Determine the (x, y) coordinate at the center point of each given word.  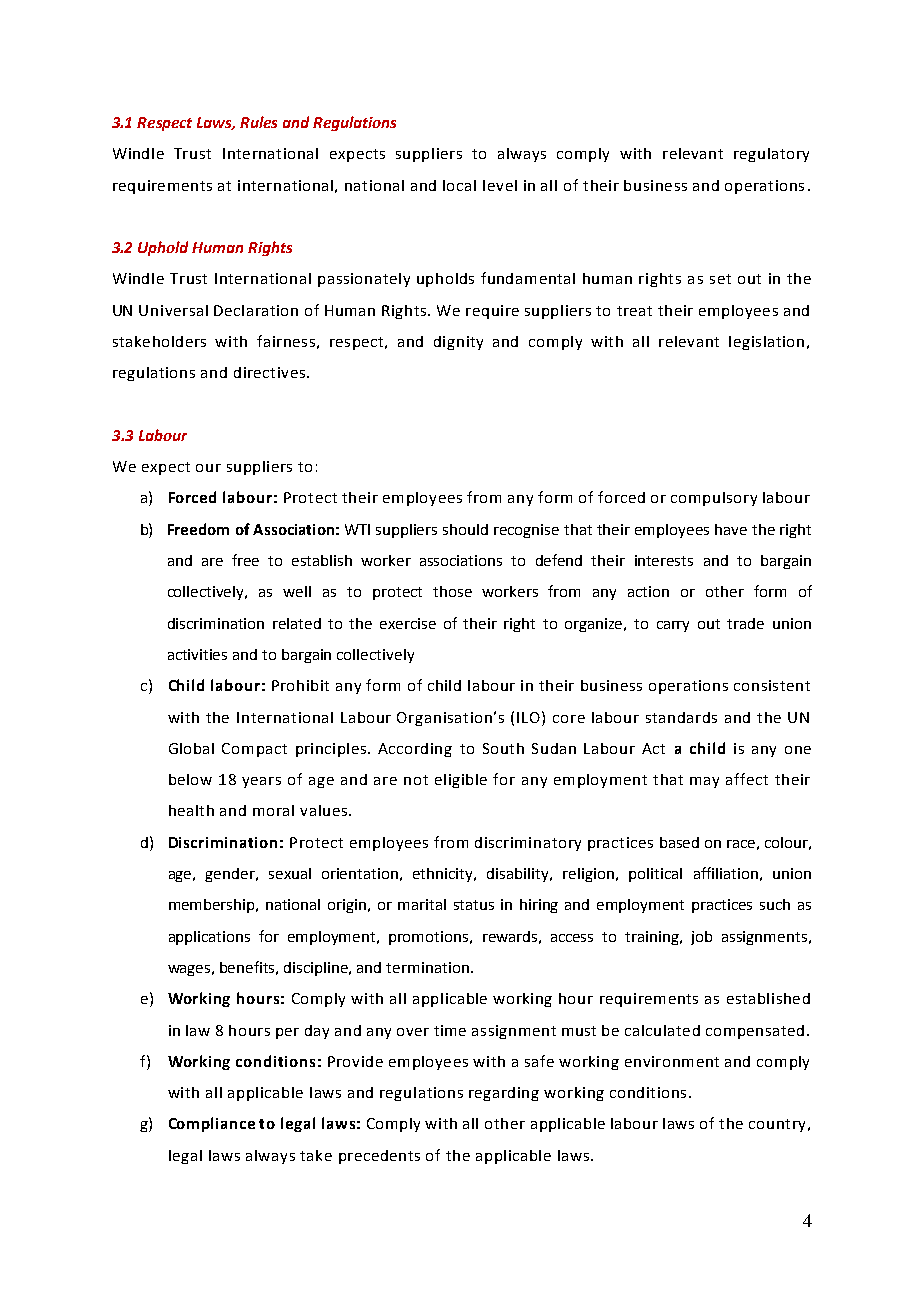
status (474, 905)
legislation (766, 343)
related (297, 623)
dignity (458, 343)
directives (269, 372)
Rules (258, 122)
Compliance (212, 1124)
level (500, 185)
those (452, 591)
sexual (290, 873)
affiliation (726, 873)
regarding (504, 1094)
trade (745, 623)
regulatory (771, 155)
